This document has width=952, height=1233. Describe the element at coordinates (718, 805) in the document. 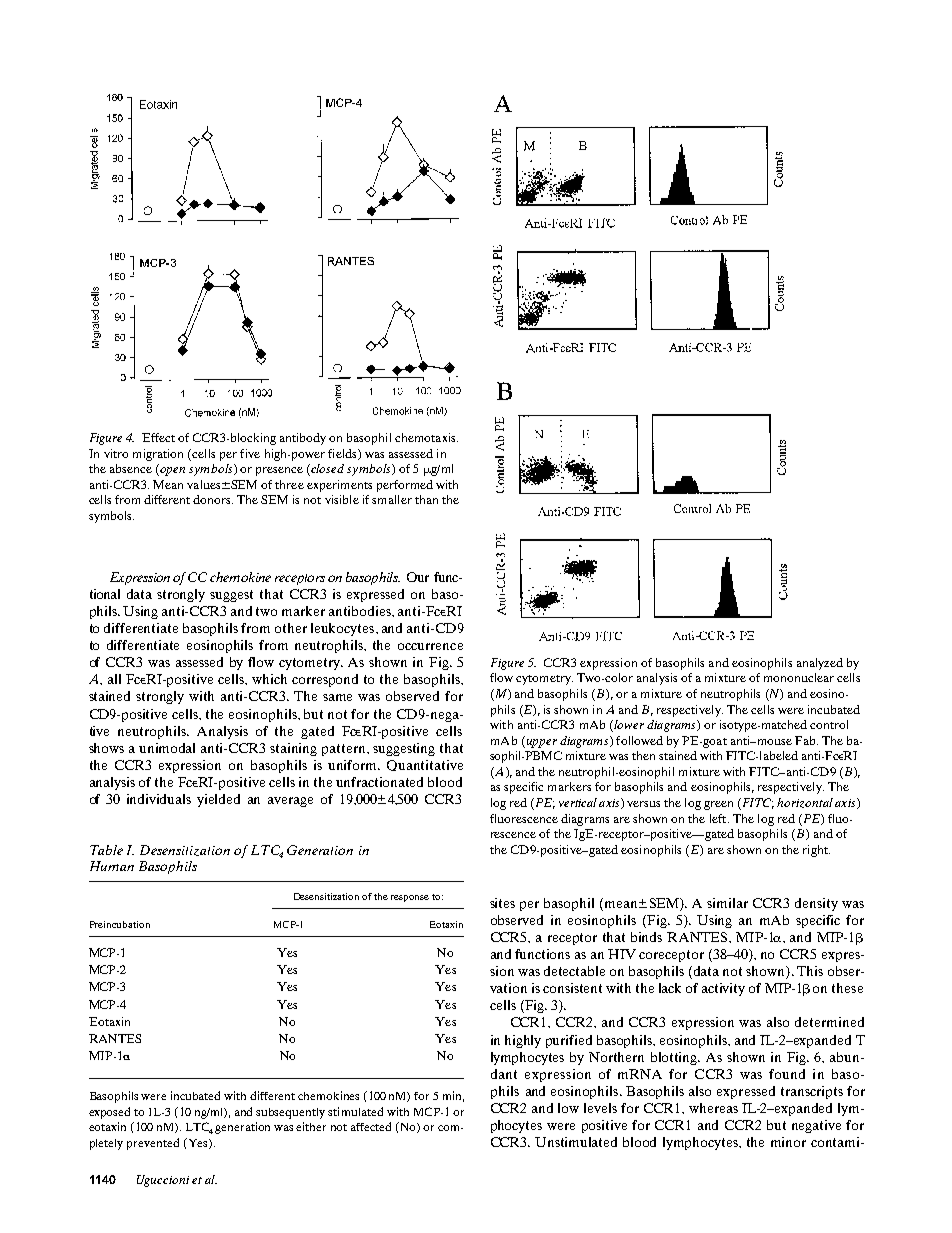

I see `green` at that location.
